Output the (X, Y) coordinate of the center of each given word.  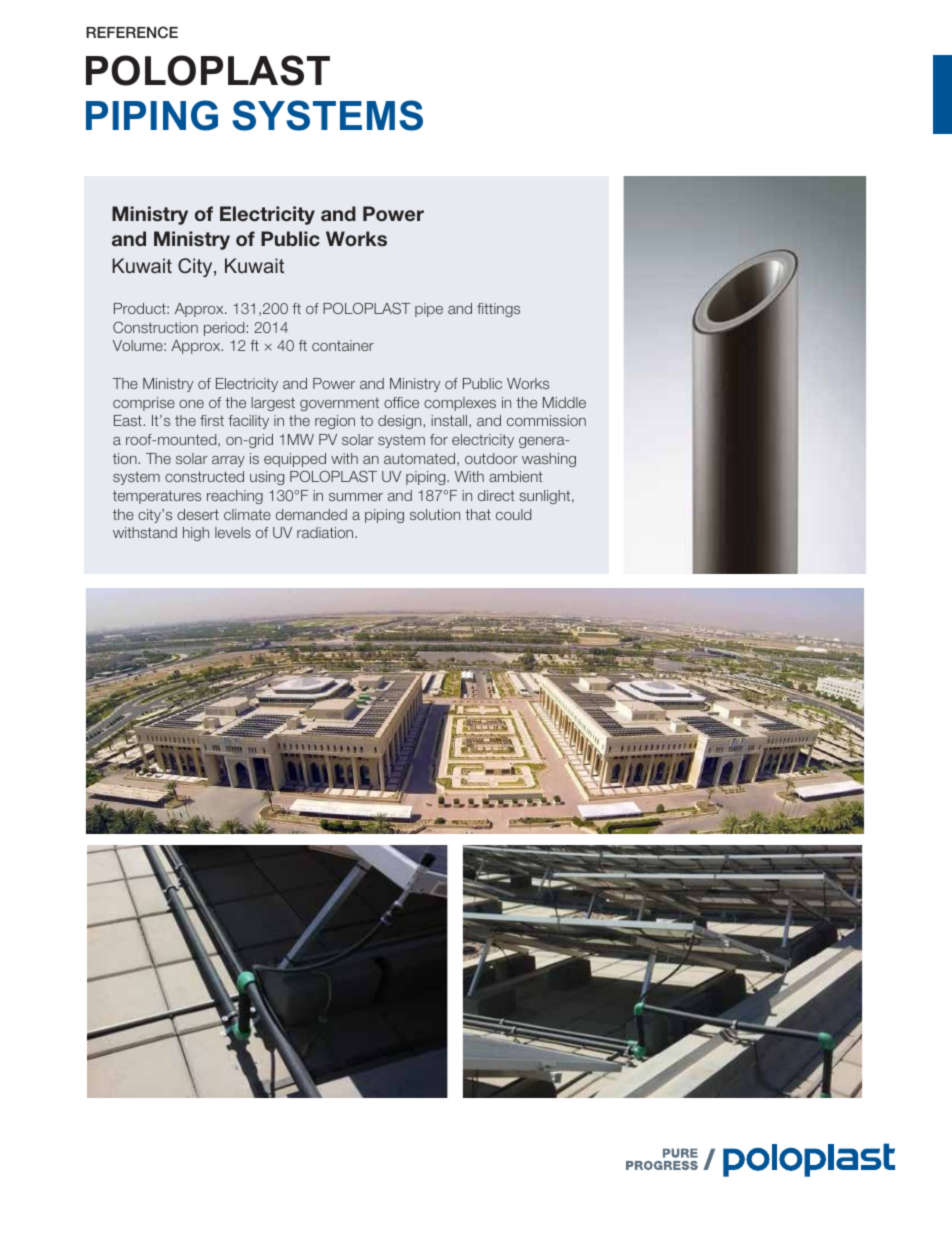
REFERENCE (132, 32)
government (339, 404)
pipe (429, 310)
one (191, 404)
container (343, 345)
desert (198, 514)
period (224, 329)
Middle (564, 402)
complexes (460, 404)
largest (273, 404)
